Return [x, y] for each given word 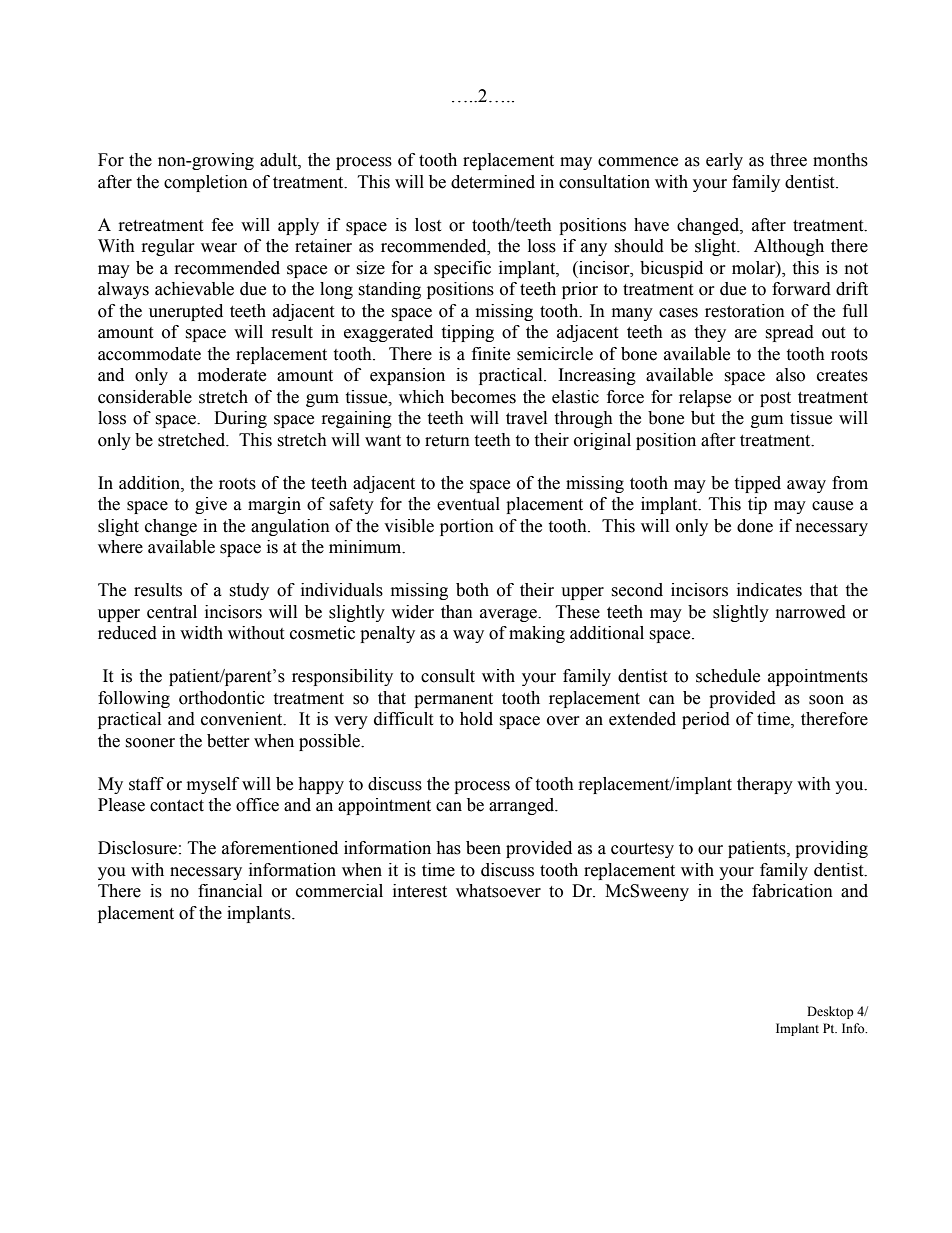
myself [213, 785]
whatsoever [498, 891]
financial [230, 891]
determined [493, 182]
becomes [483, 397]
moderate [232, 375]
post [775, 399]
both [472, 590]
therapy [765, 785]
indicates [769, 590]
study [249, 591]
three [788, 160]
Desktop [830, 1012]
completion [206, 183]
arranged [523, 806]
